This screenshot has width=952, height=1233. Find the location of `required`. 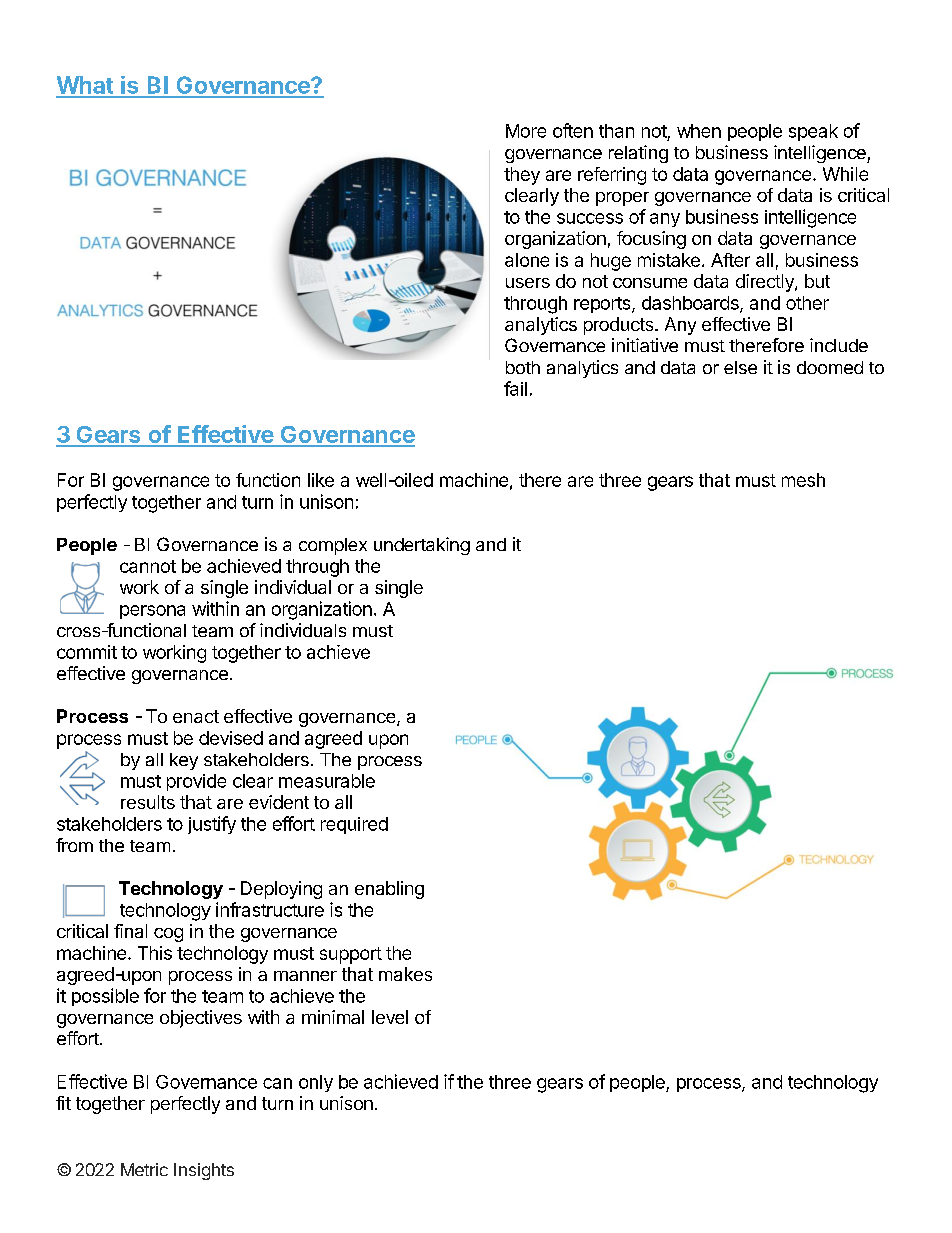

required is located at coordinates (354, 825).
